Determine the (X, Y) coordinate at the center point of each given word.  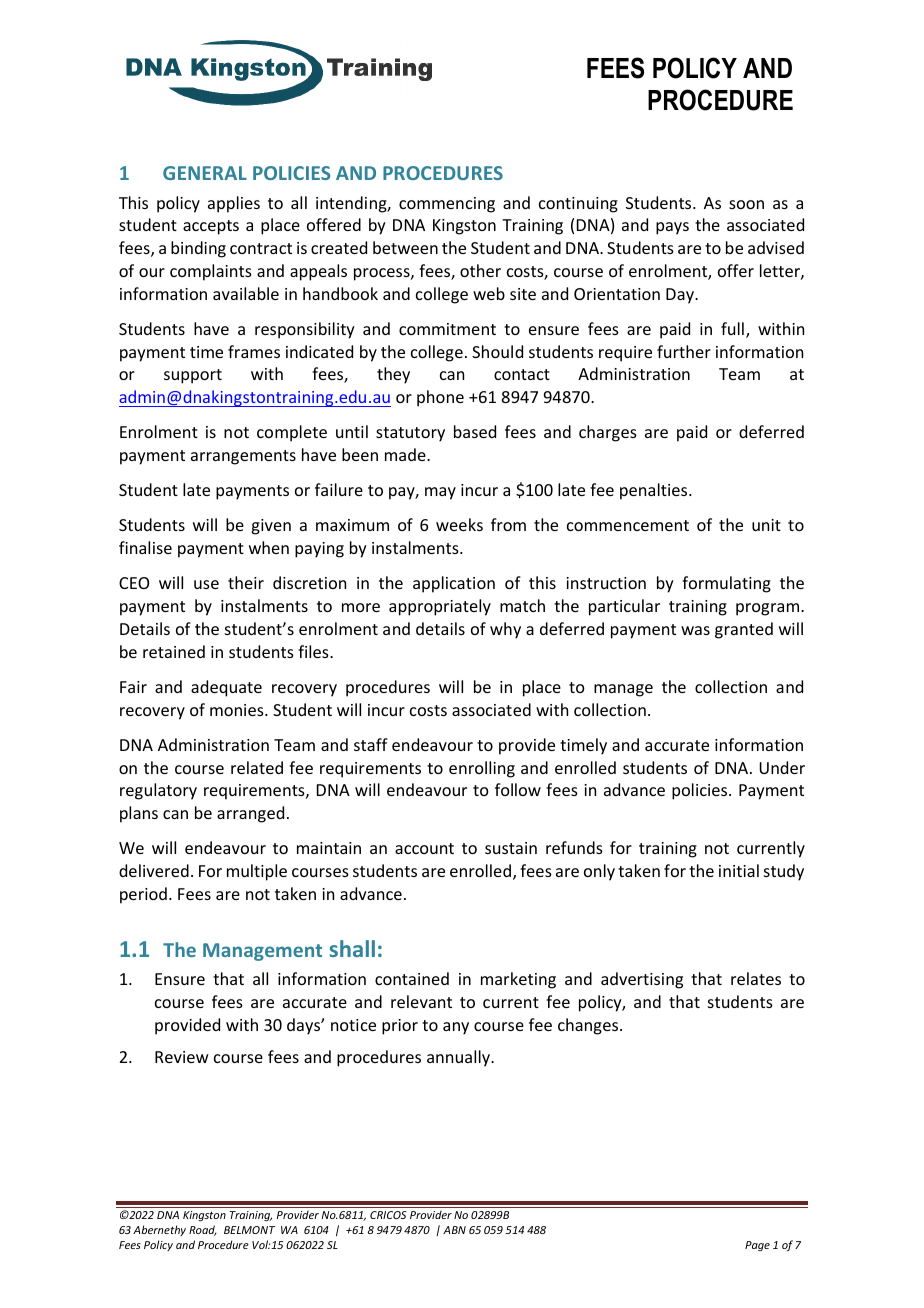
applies (234, 204)
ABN (454, 1230)
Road (203, 1230)
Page (757, 1246)
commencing (447, 205)
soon (746, 204)
